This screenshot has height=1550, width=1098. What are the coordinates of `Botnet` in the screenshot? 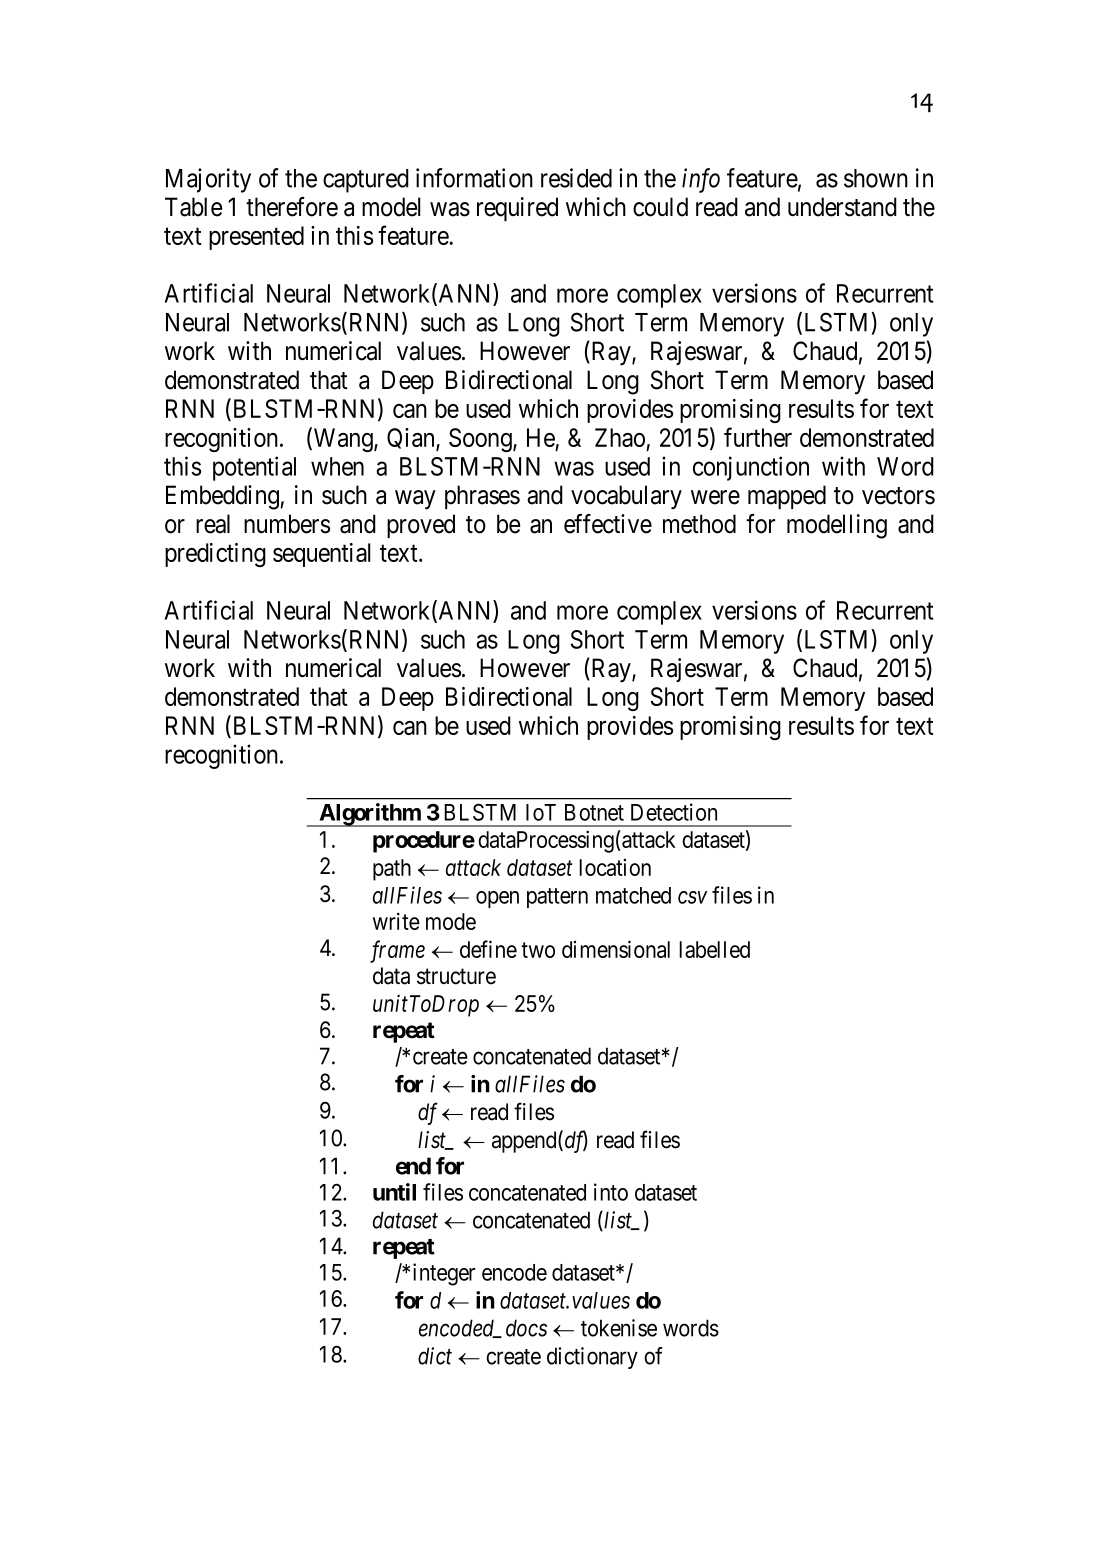 It's located at (594, 812).
